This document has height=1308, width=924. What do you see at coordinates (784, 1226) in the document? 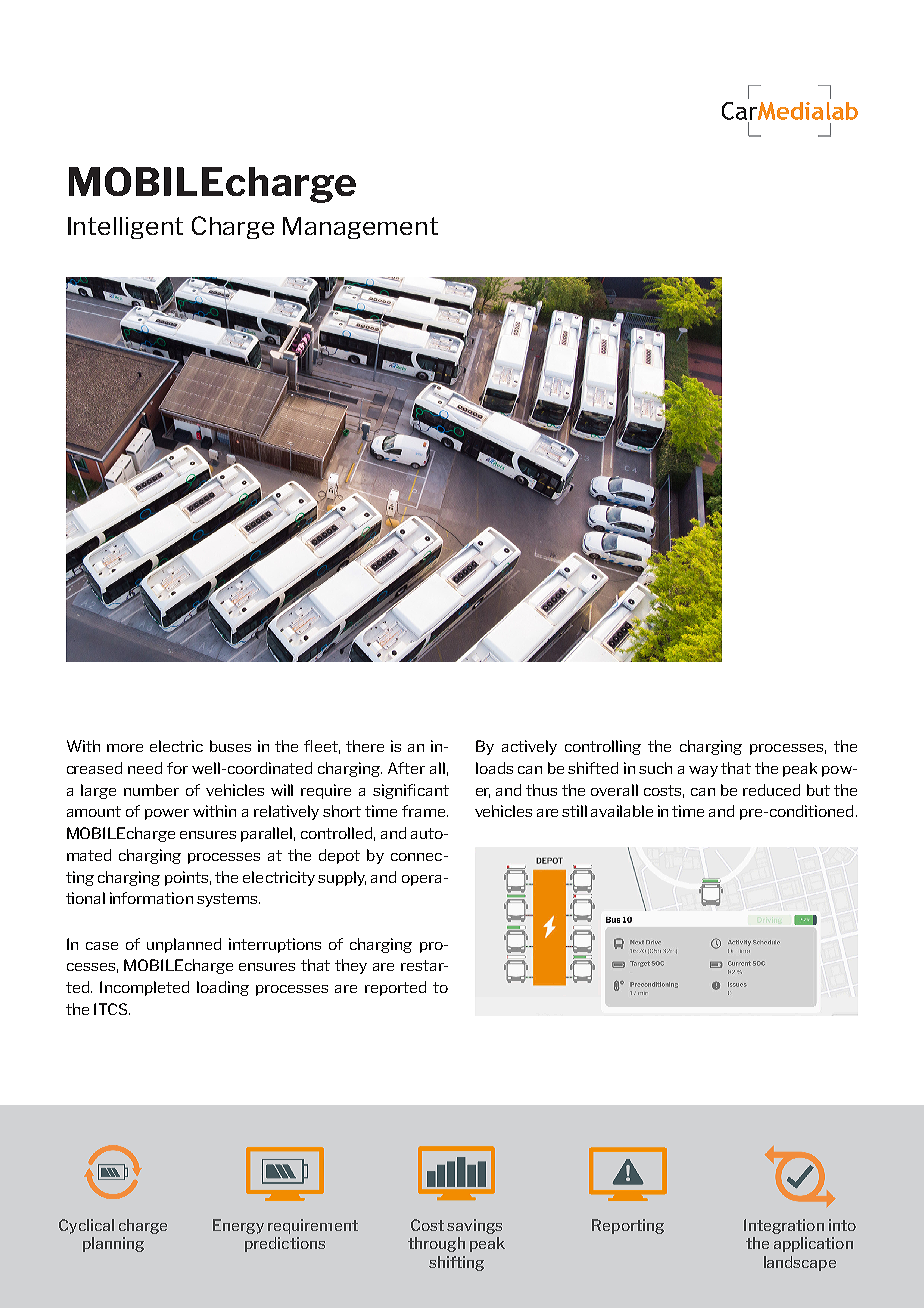
I see `Integration` at bounding box center [784, 1226].
